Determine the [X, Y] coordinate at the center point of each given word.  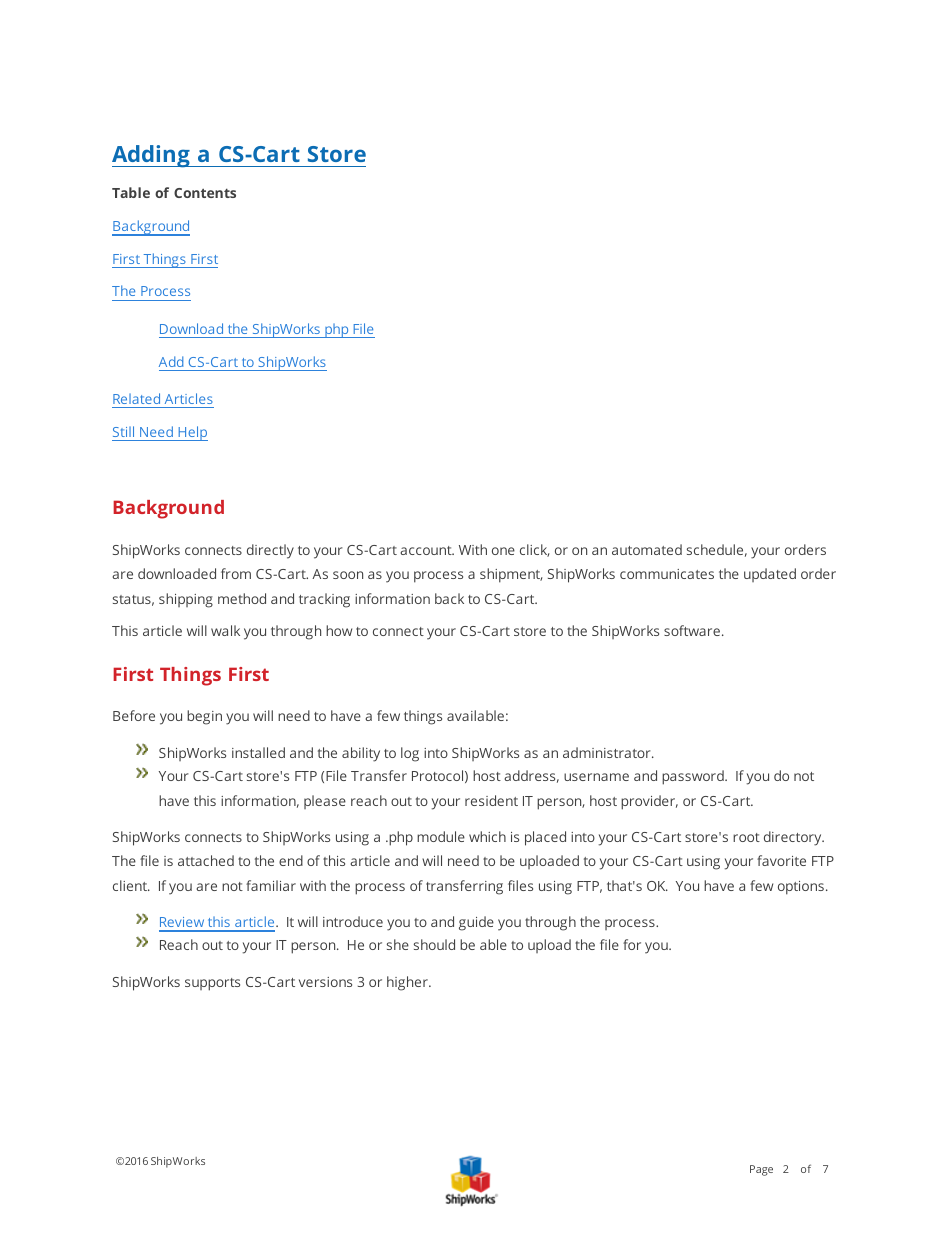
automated [647, 549]
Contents [205, 193]
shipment [511, 575]
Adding [152, 156]
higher [408, 983]
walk [225, 630]
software [692, 630]
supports [212, 984]
